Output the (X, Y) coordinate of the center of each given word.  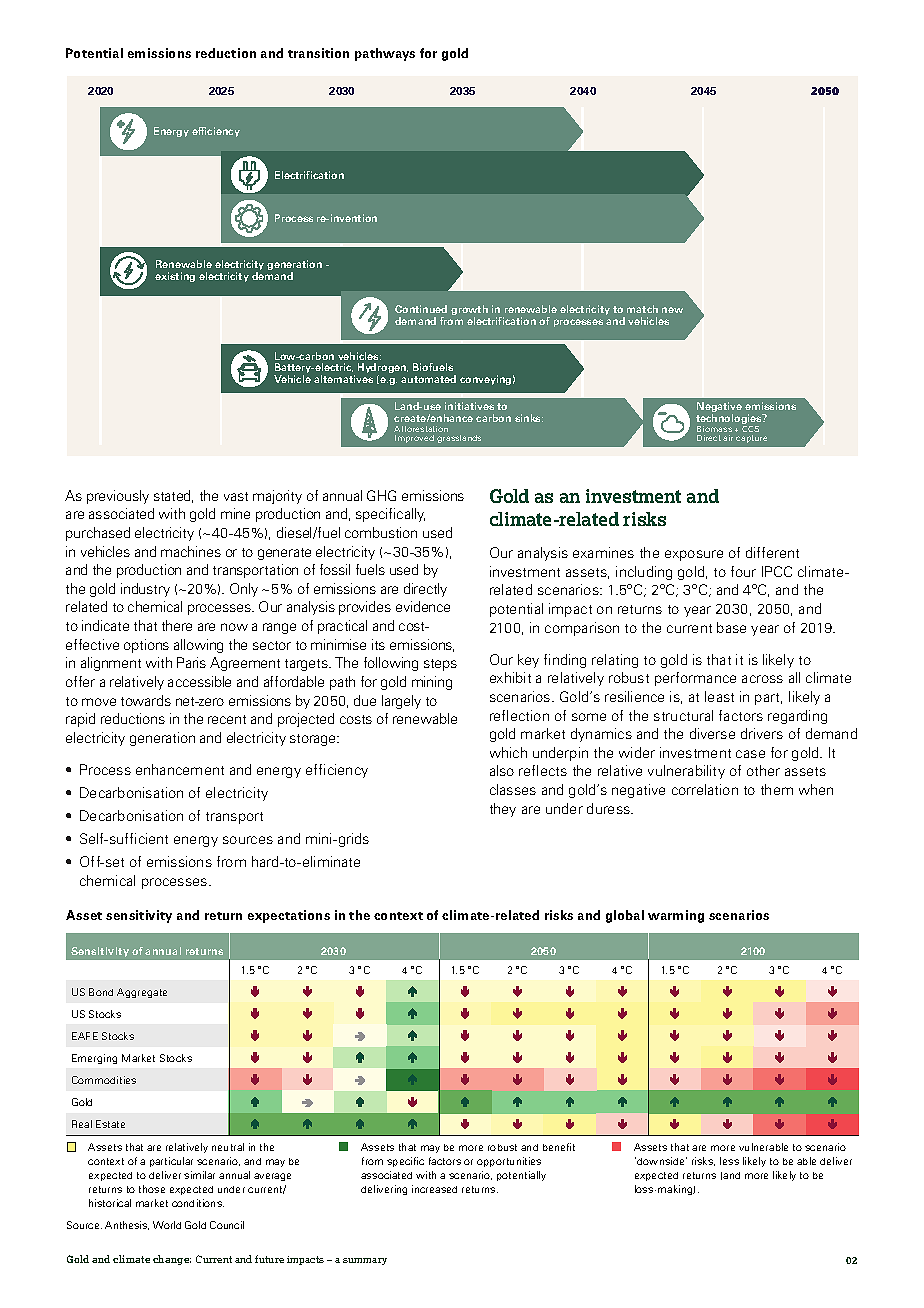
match (642, 309)
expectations (289, 916)
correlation (705, 789)
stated (173, 496)
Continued (421, 309)
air (728, 438)
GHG (381, 495)
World (167, 1225)
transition (318, 53)
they (503, 810)
